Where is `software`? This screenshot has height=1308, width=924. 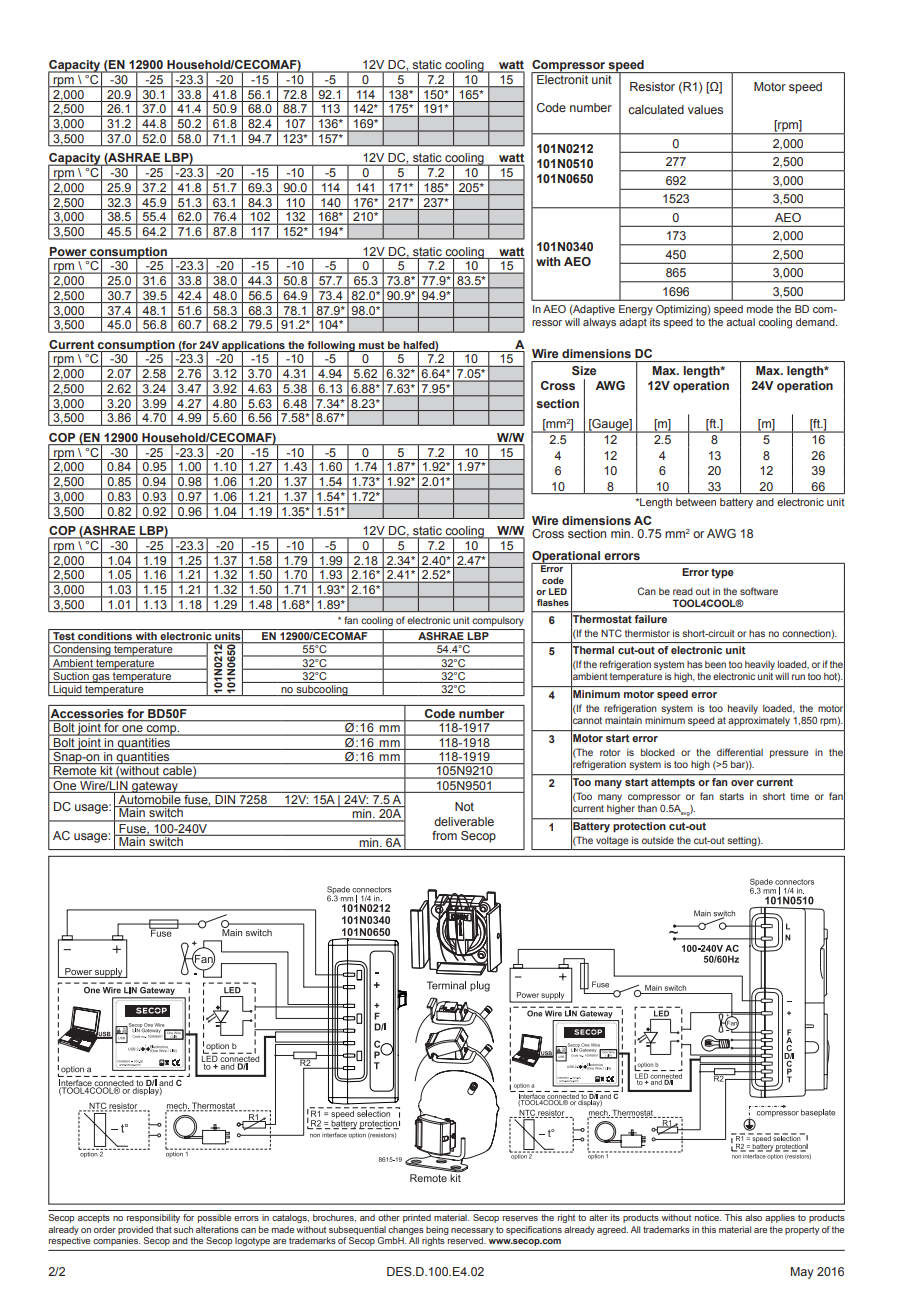 software is located at coordinates (759, 591).
